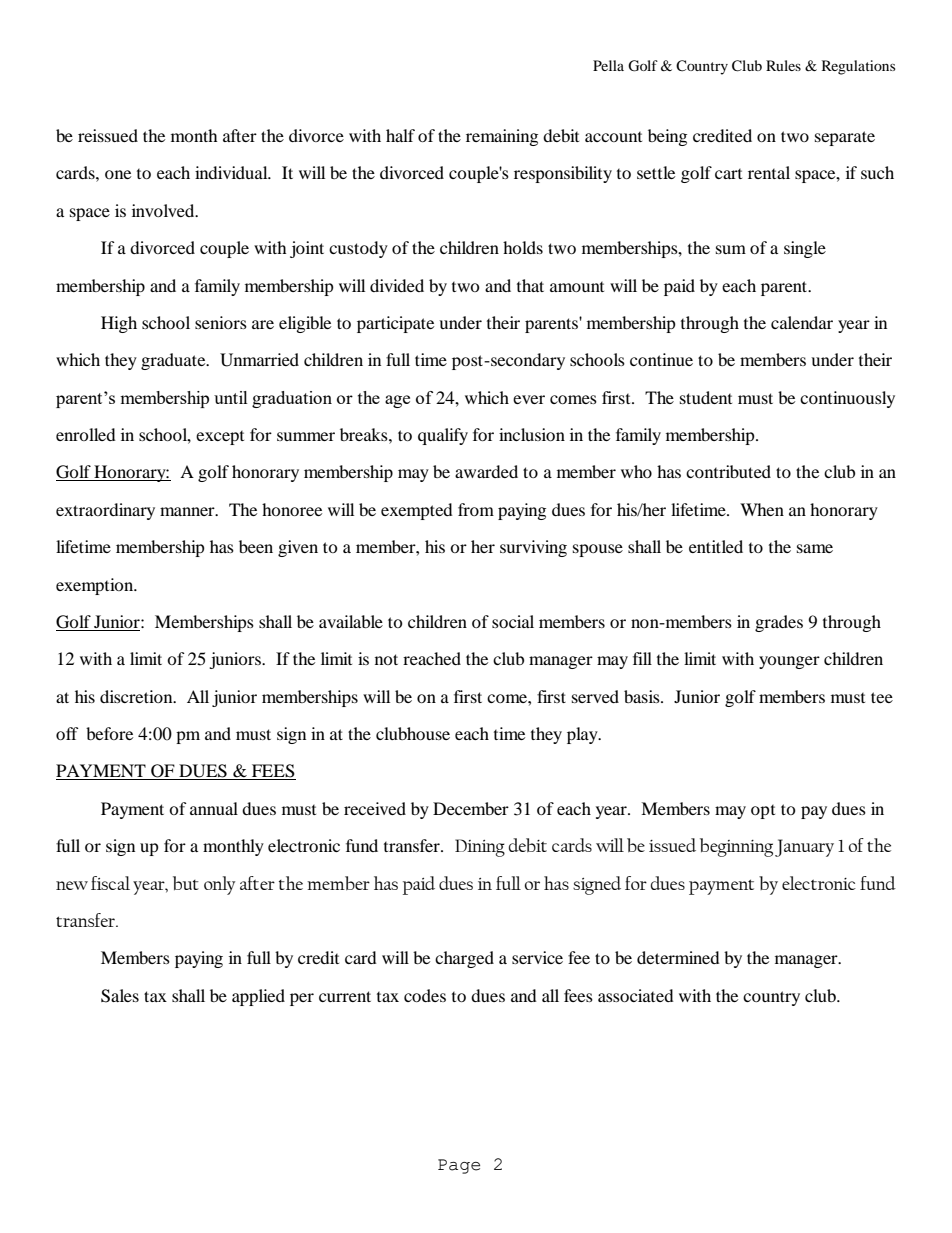 The image size is (952, 1233). What do you see at coordinates (513, 621) in the screenshot?
I see `social` at bounding box center [513, 621].
